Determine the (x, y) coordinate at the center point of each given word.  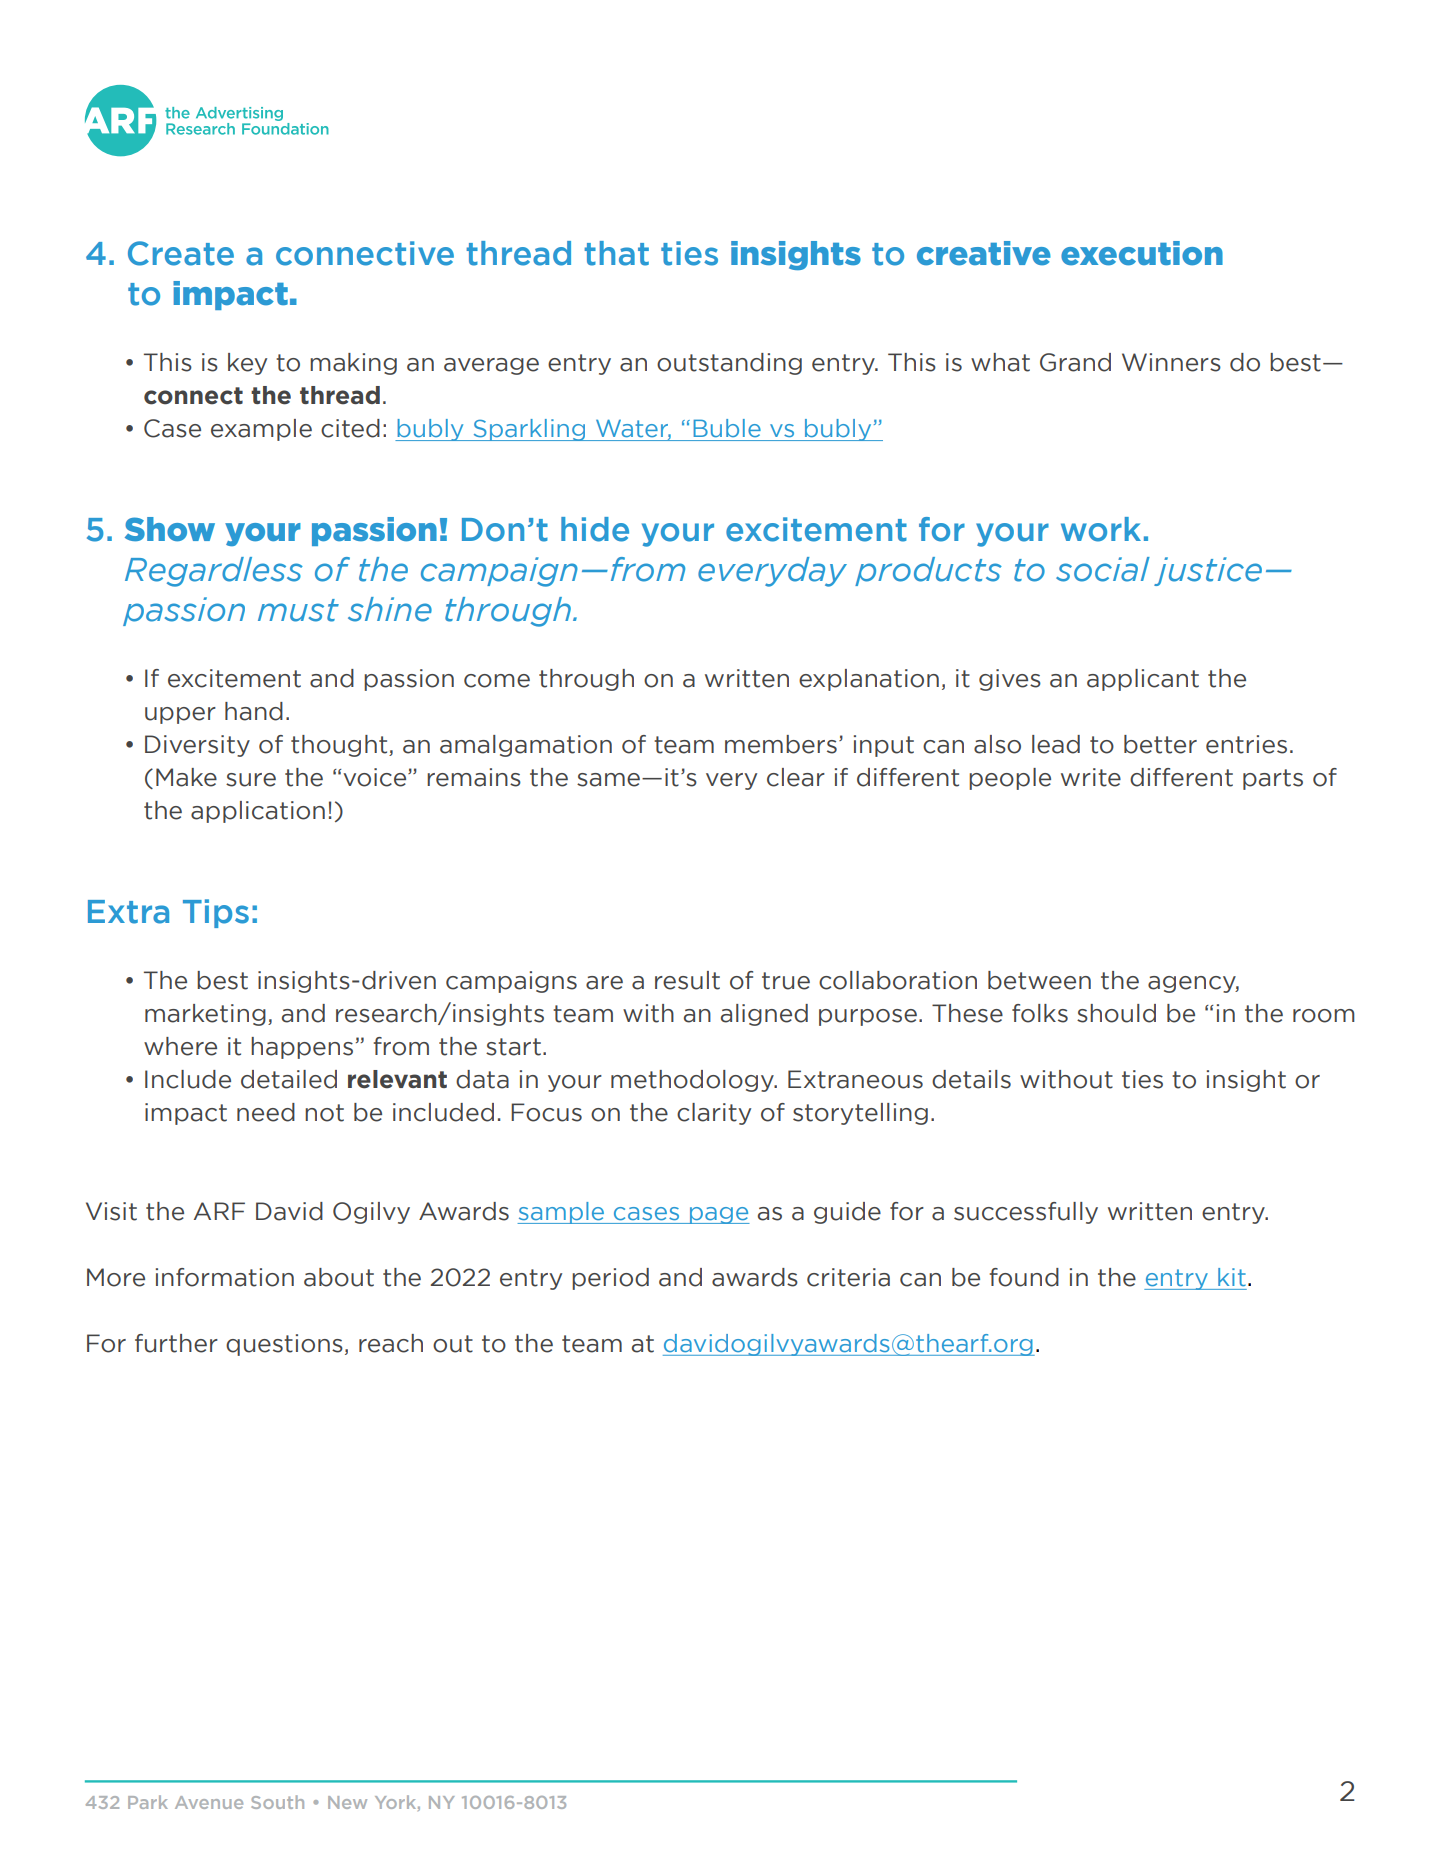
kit (1232, 1277)
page (718, 1215)
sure (251, 780)
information (225, 1277)
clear (796, 777)
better (1160, 744)
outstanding (729, 364)
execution (1142, 253)
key (247, 364)
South (277, 1802)
